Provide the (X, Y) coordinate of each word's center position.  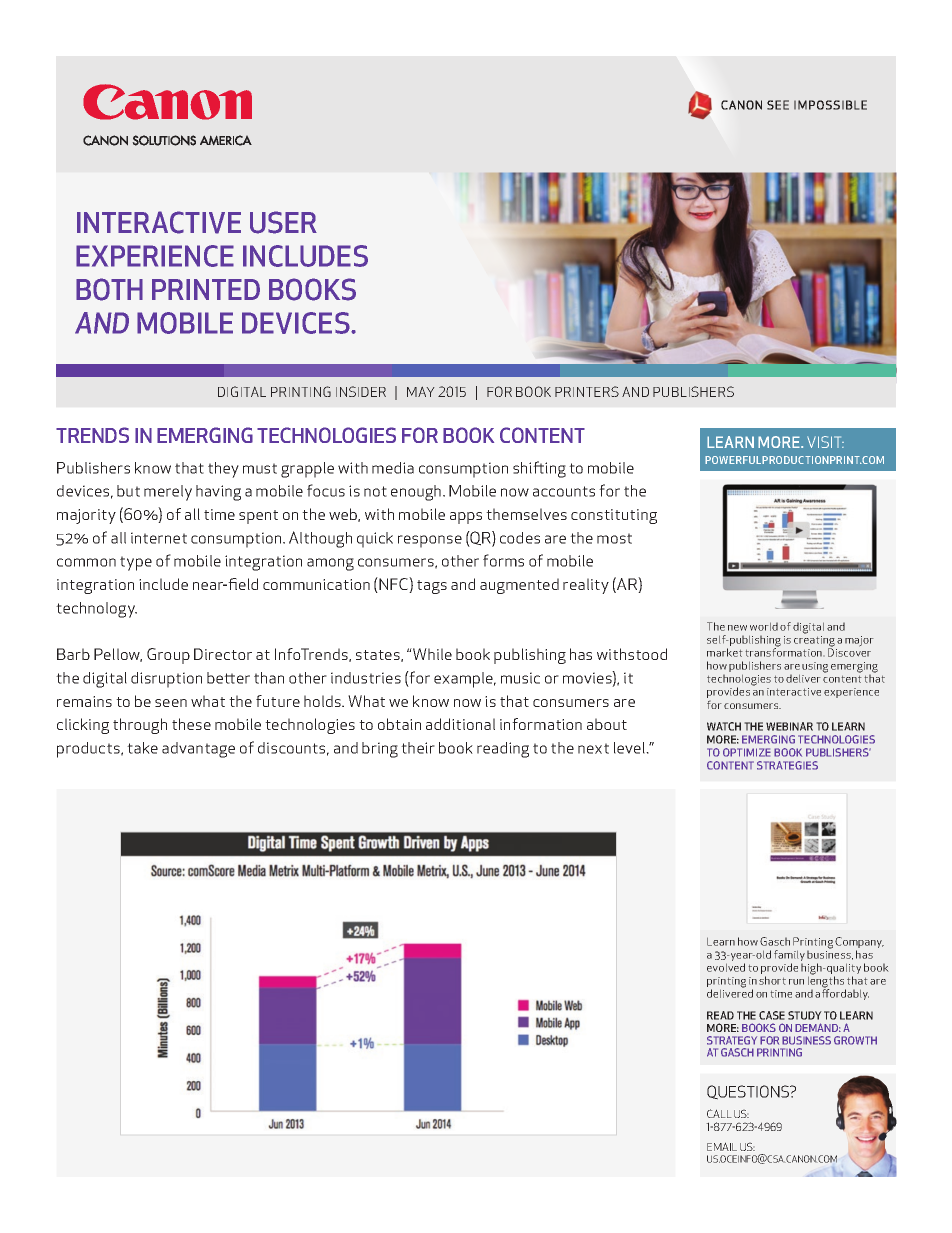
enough (417, 493)
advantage (198, 750)
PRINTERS (587, 391)
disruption (166, 680)
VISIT (825, 442)
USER (283, 222)
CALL (719, 1113)
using (815, 667)
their (418, 748)
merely (168, 493)
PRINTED (206, 289)
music (520, 678)
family (789, 957)
